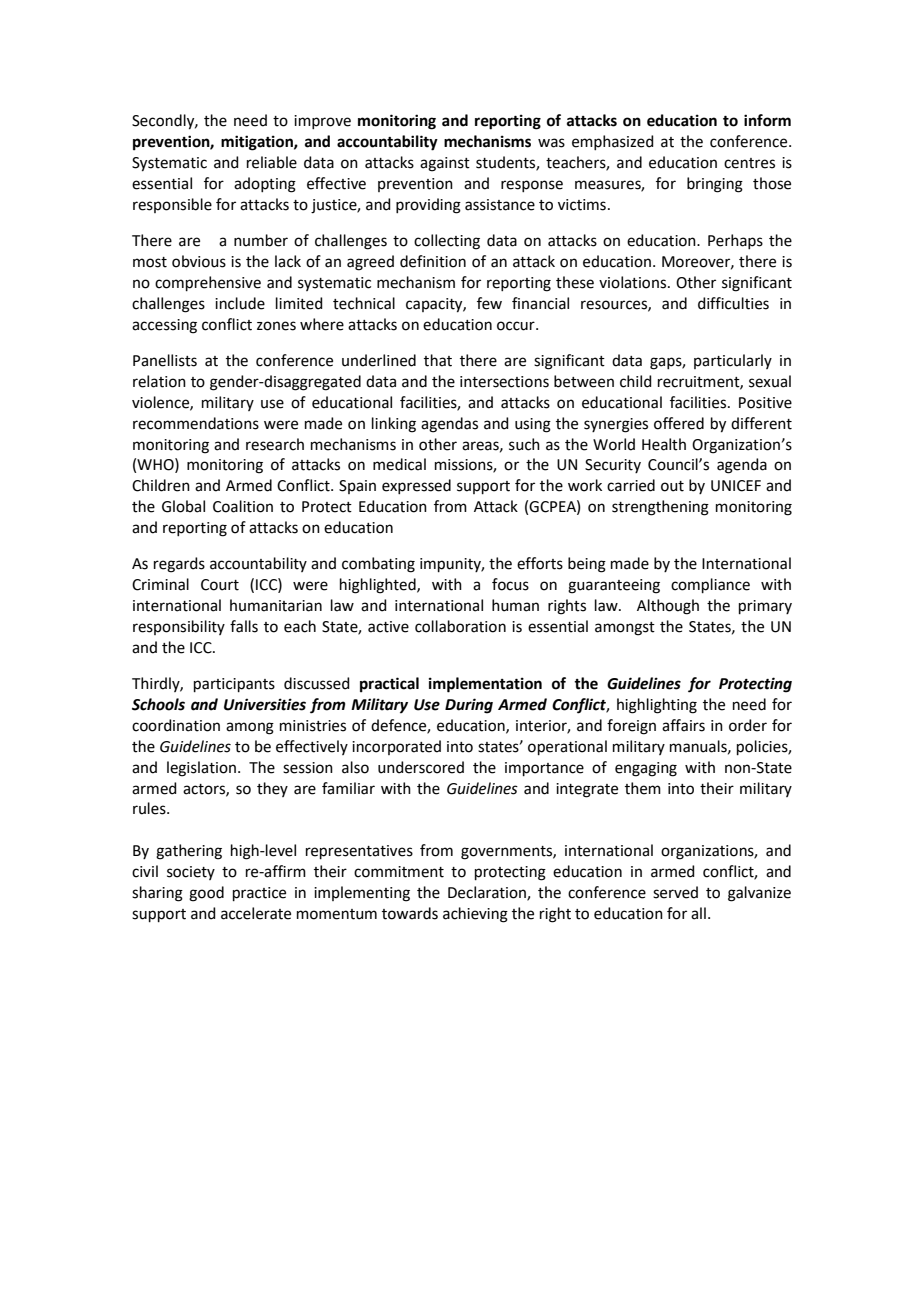 This screenshot has height=1308, width=924. What do you see at coordinates (243, 506) in the screenshot?
I see `Coalition` at bounding box center [243, 506].
